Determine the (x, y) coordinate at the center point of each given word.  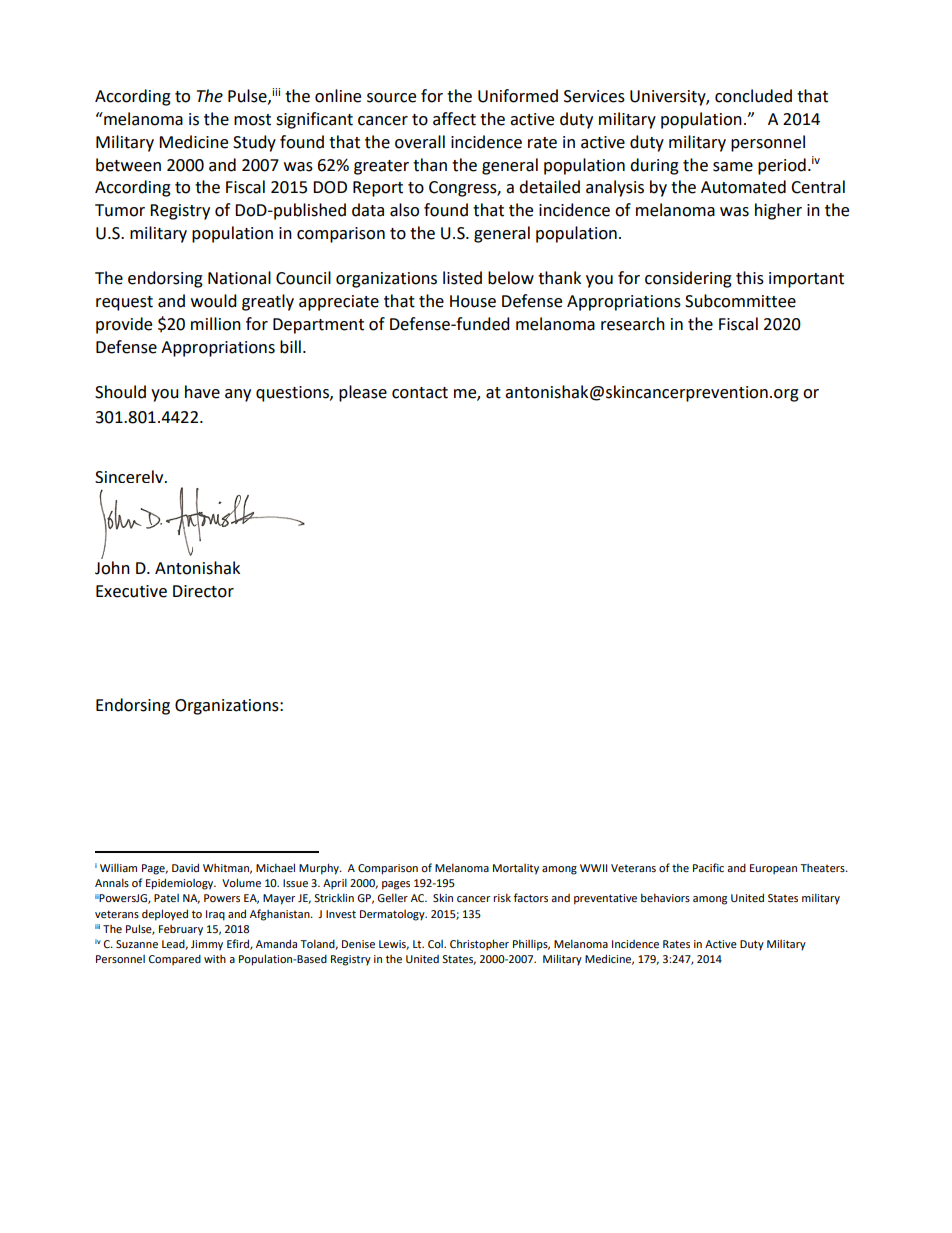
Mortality (516, 869)
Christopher (479, 944)
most (252, 120)
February (181, 930)
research (633, 324)
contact (420, 393)
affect (454, 119)
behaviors (665, 897)
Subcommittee (740, 301)
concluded (753, 96)
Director (203, 591)
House (473, 301)
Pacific (708, 867)
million (216, 324)
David (185, 867)
